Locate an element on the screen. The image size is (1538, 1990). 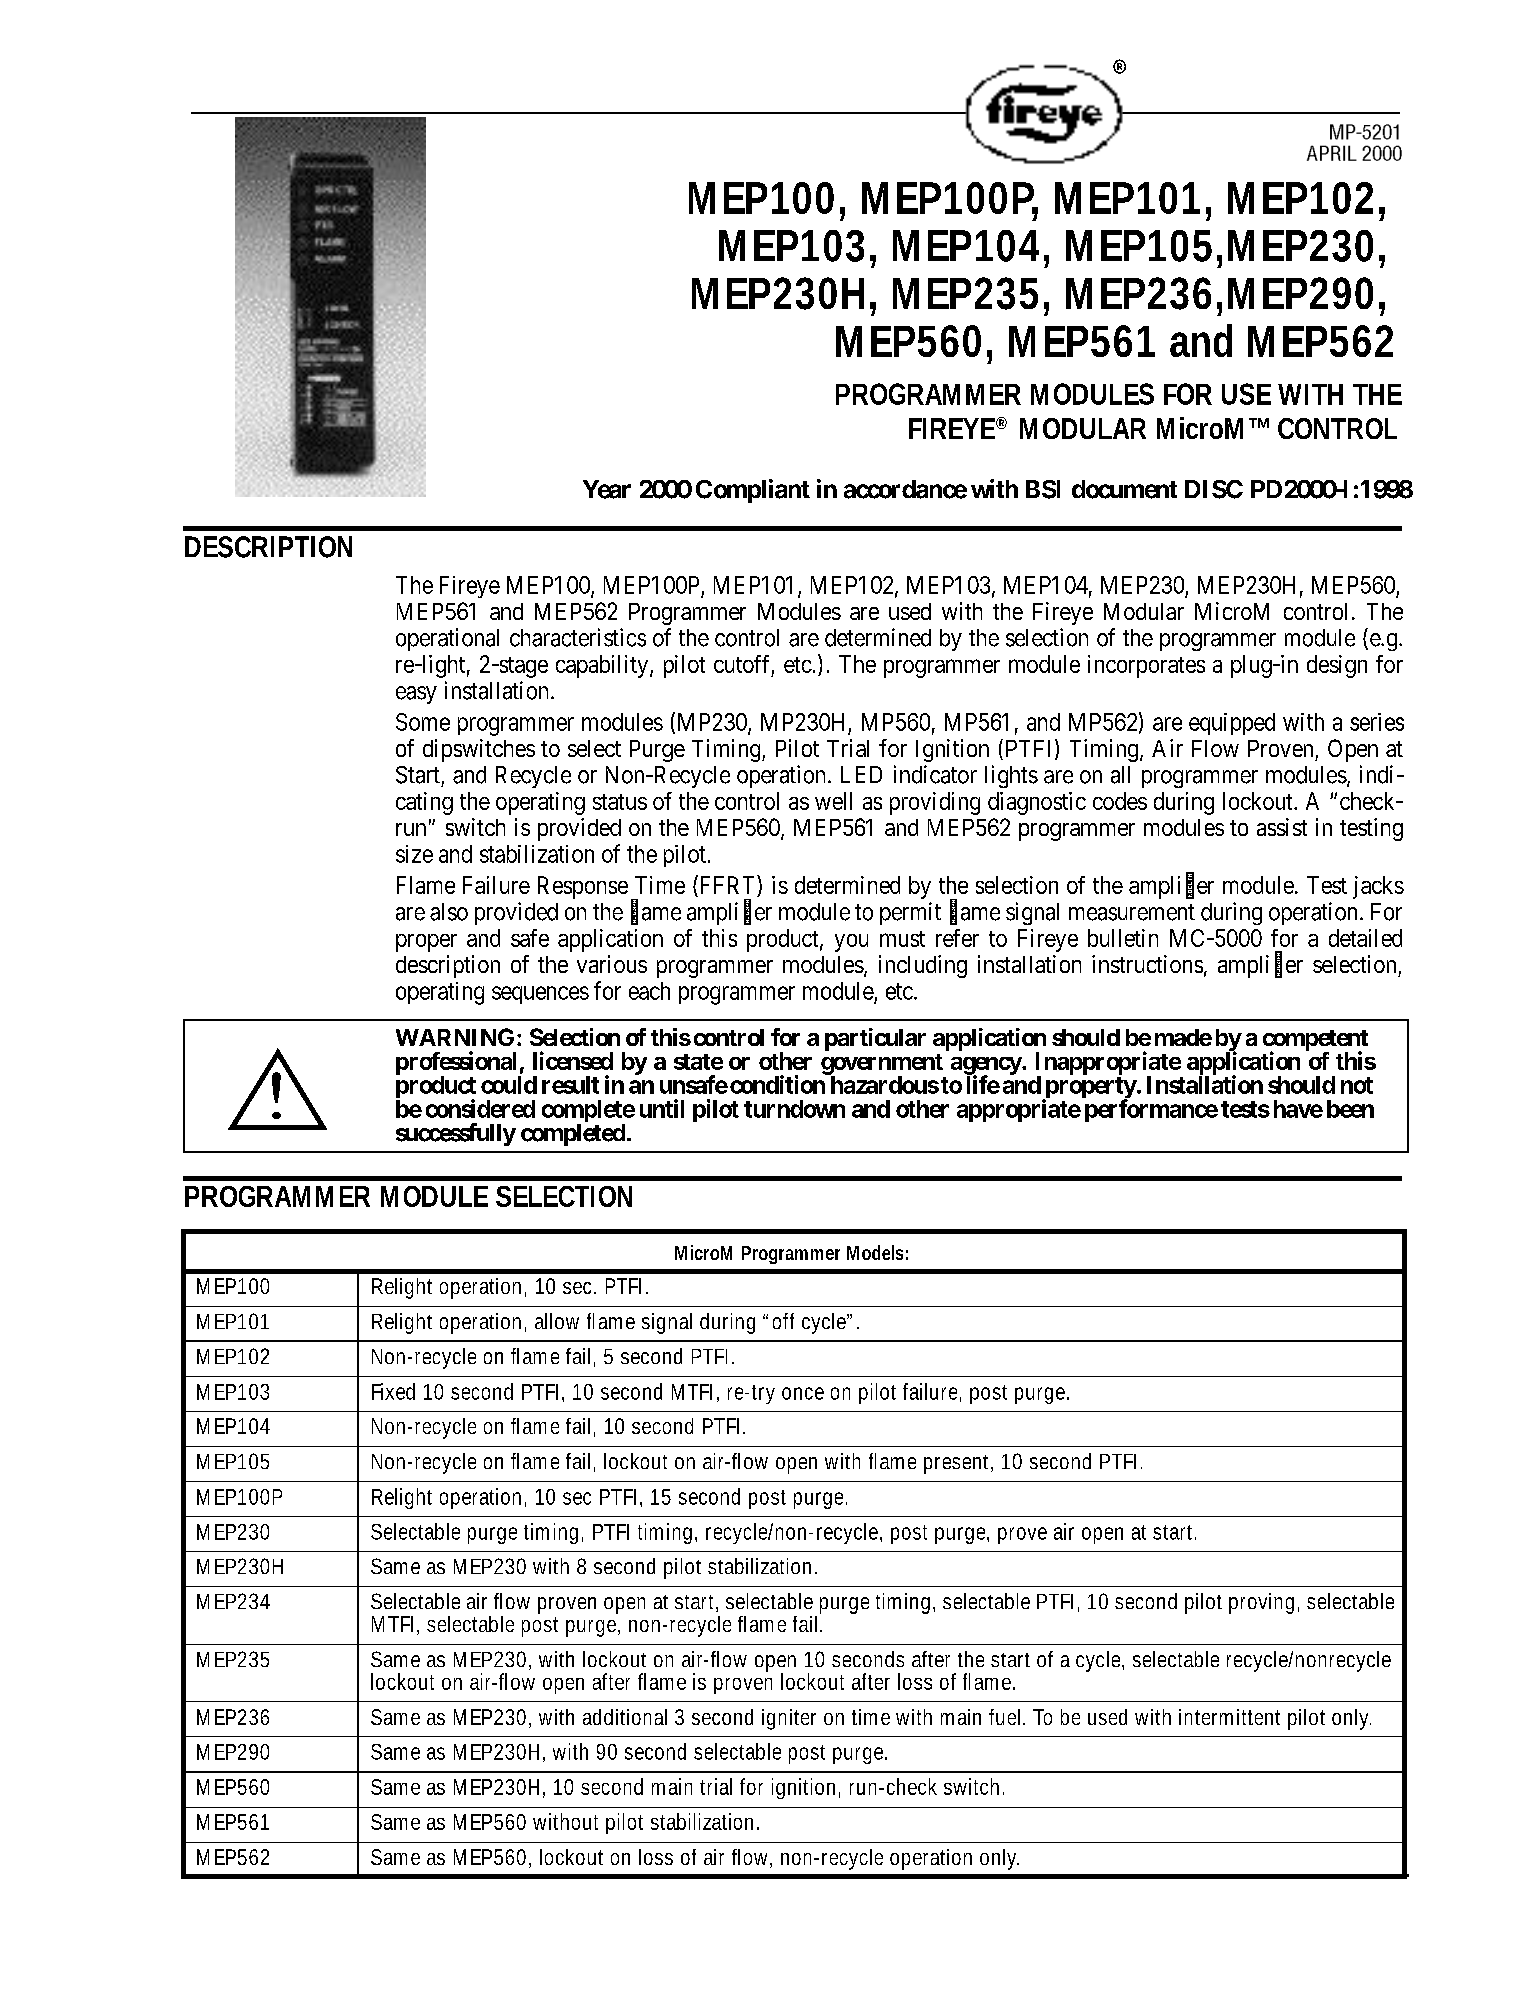
government is located at coordinates (882, 1065).
